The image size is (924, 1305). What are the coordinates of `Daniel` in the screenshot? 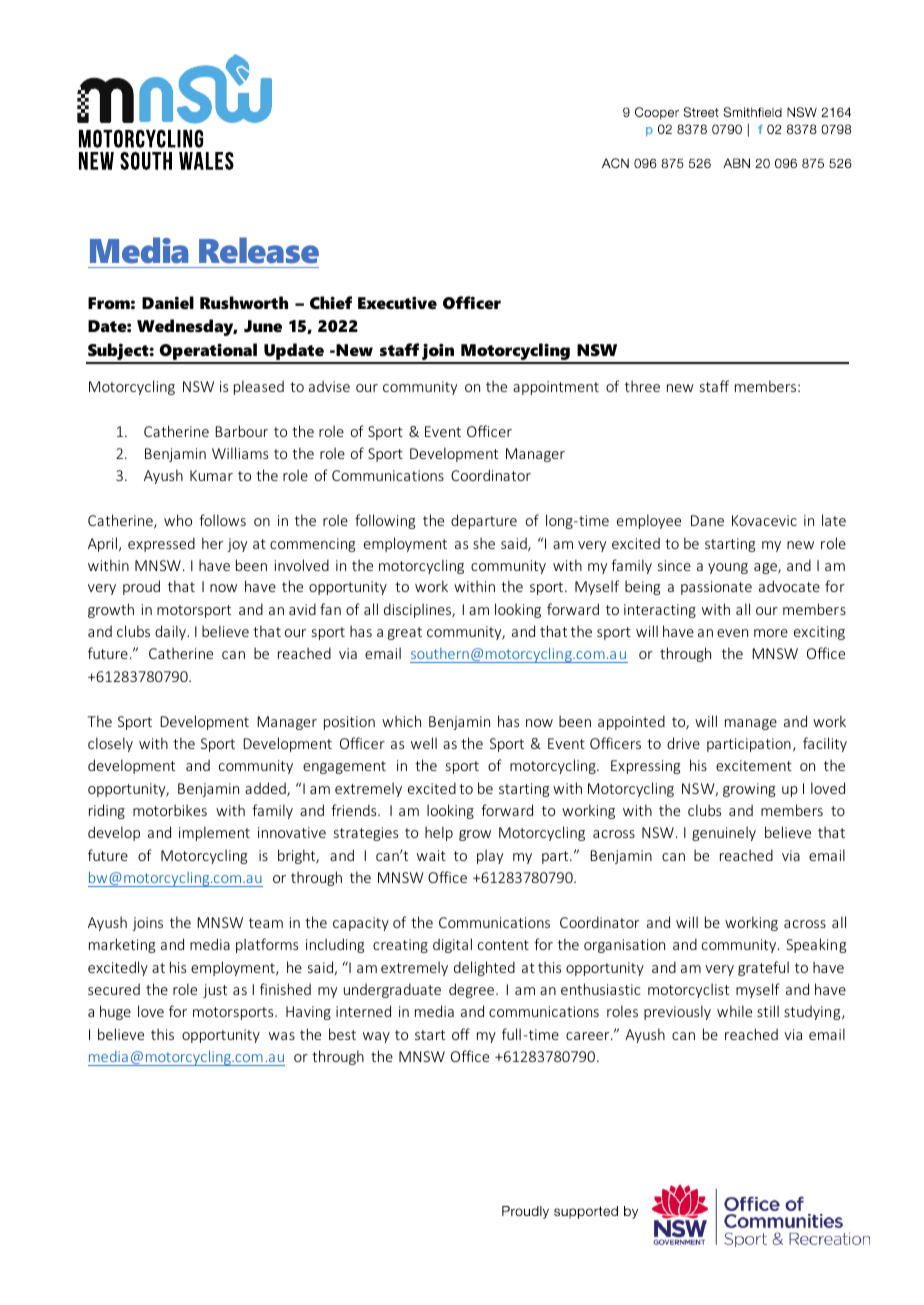 It's located at (168, 302).
